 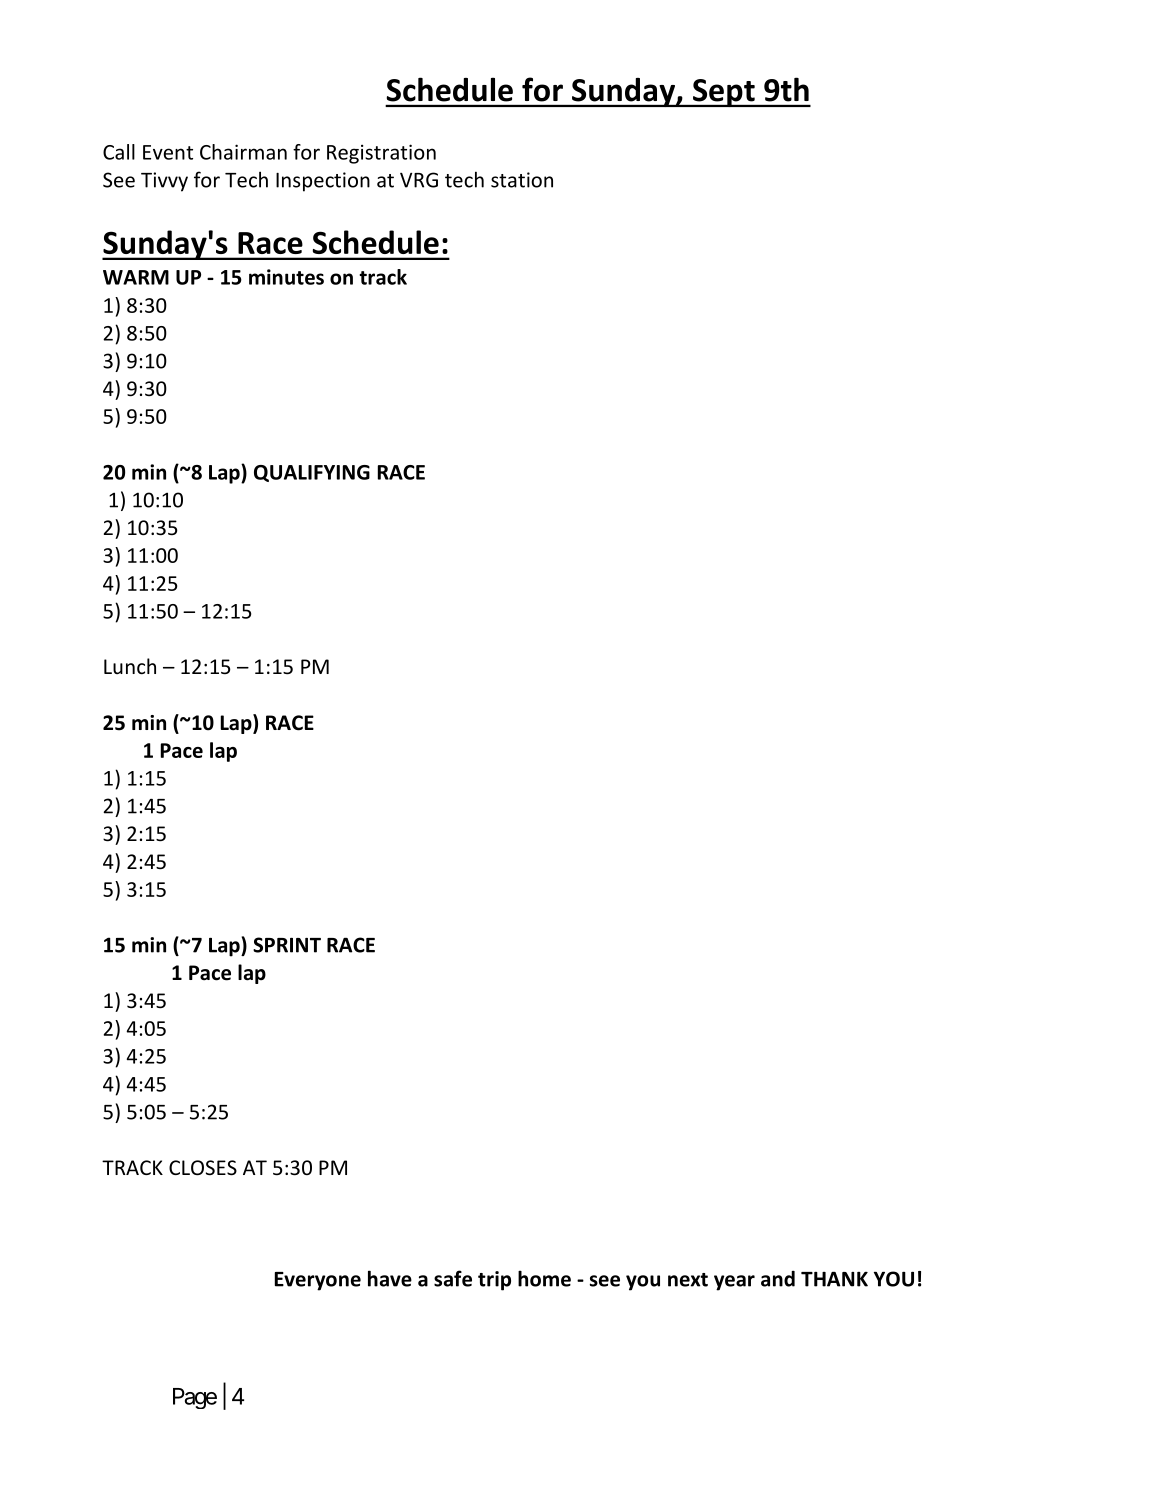 What do you see at coordinates (778, 1279) in the screenshot?
I see `and` at bounding box center [778, 1279].
